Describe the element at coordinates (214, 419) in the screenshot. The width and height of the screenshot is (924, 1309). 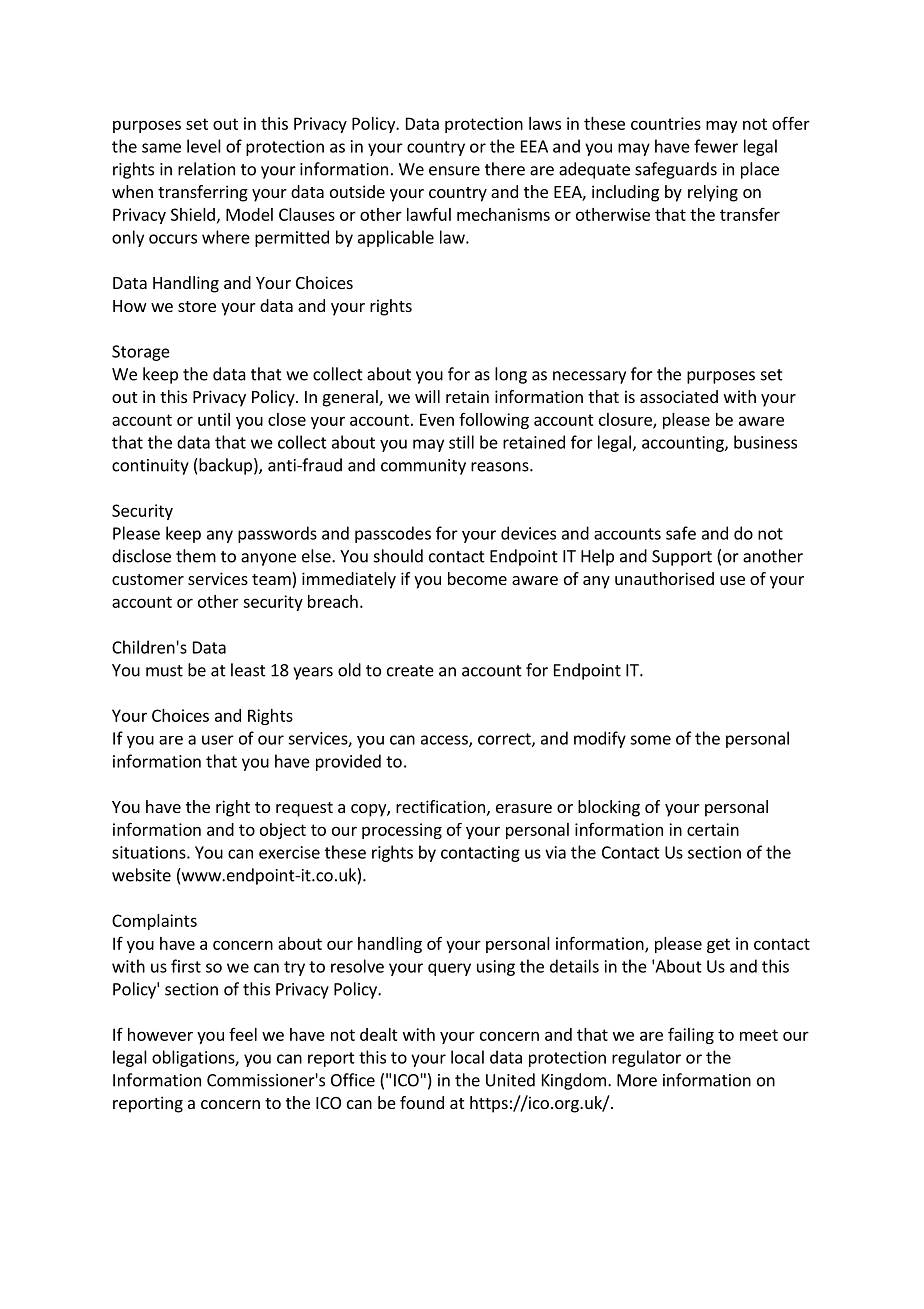
I see `until` at that location.
